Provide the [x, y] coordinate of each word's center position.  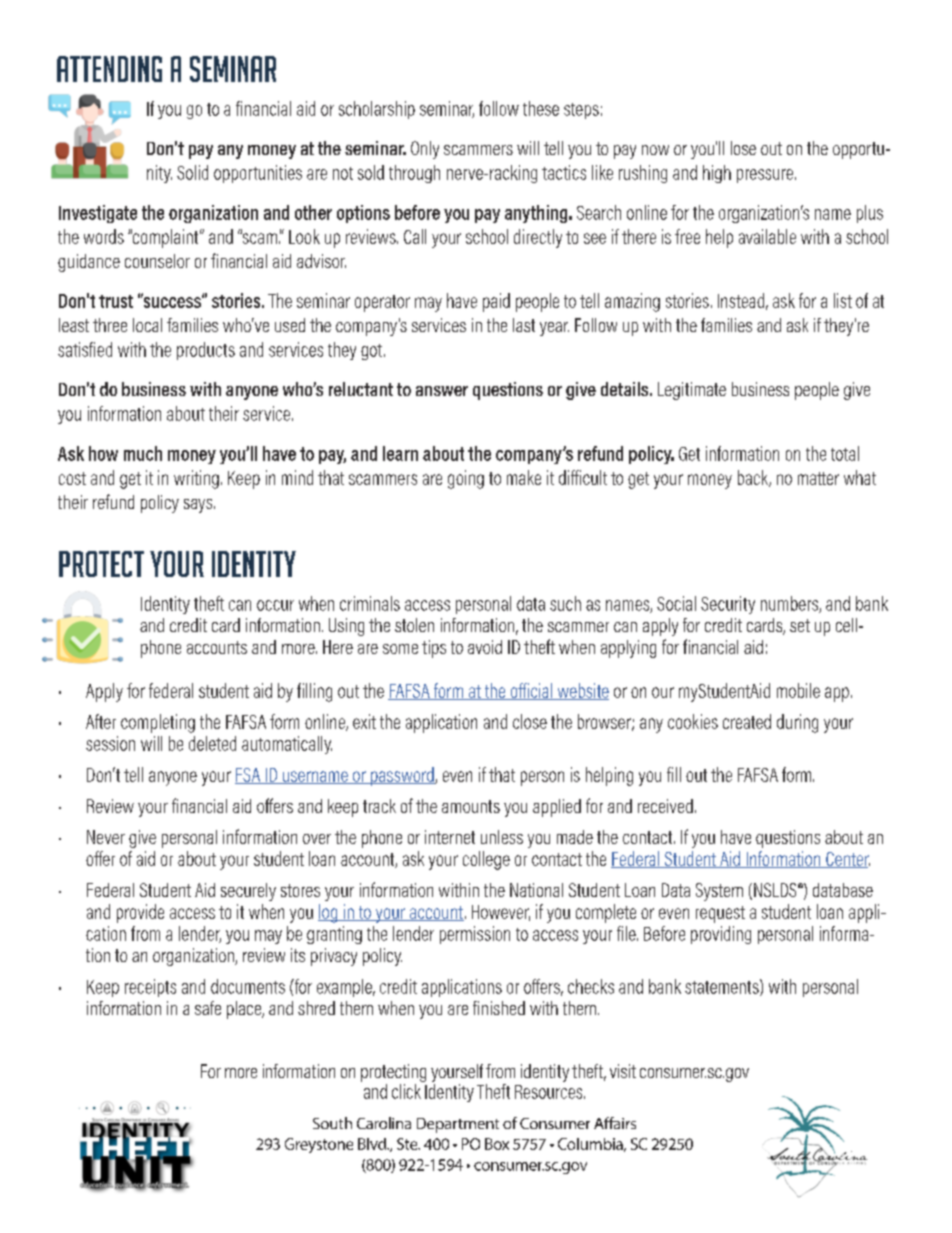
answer [442, 391]
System [719, 892]
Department [458, 1125]
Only [425, 150]
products [206, 351]
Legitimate [692, 391]
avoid [485, 647]
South [332, 1123]
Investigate [98, 214]
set [800, 625]
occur [275, 605]
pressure [765, 176]
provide [140, 913]
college [486, 860]
